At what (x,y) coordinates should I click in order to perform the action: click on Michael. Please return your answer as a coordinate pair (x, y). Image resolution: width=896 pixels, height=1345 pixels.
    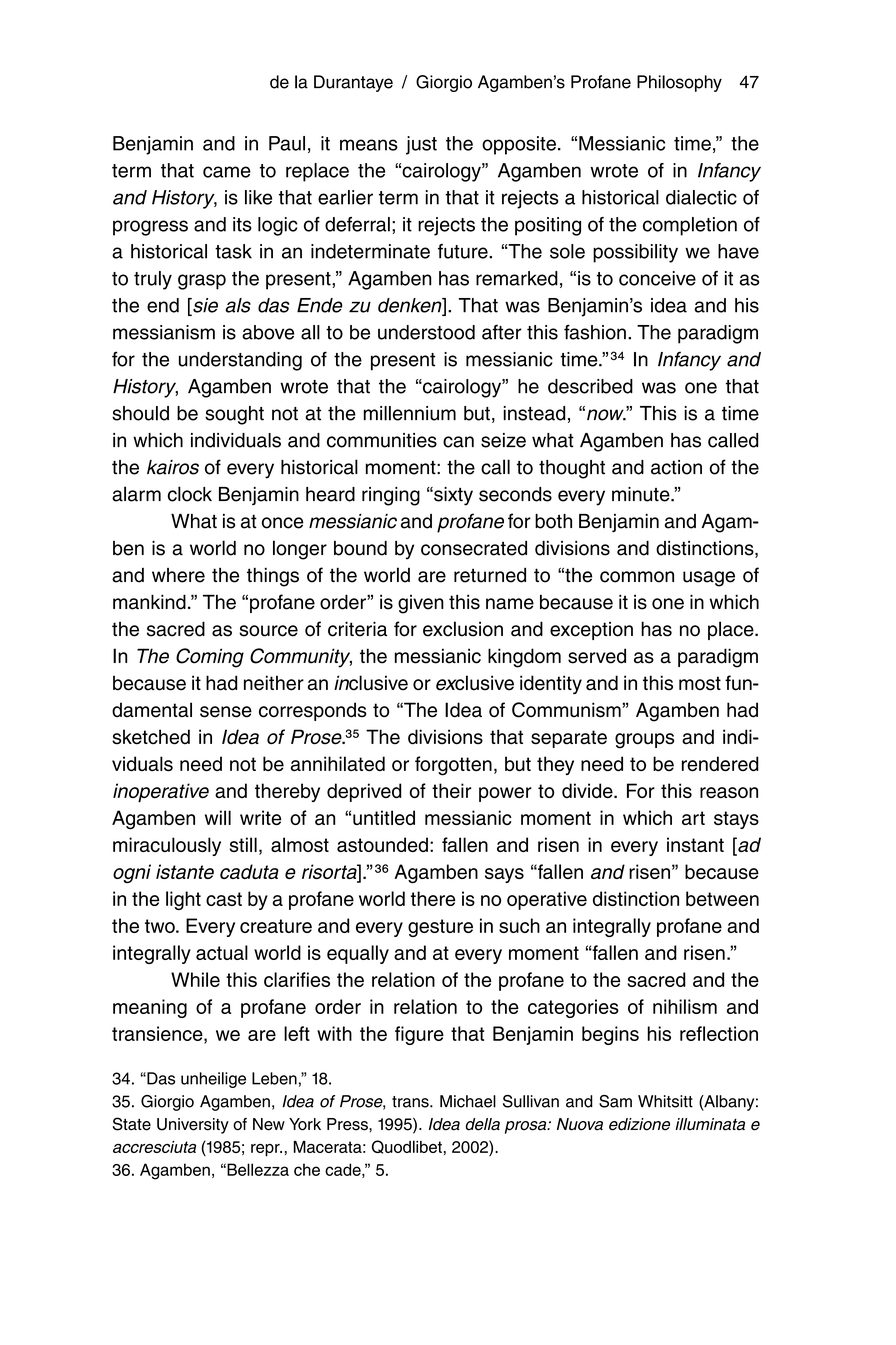
    Looking at the image, I should click on (468, 1101).
